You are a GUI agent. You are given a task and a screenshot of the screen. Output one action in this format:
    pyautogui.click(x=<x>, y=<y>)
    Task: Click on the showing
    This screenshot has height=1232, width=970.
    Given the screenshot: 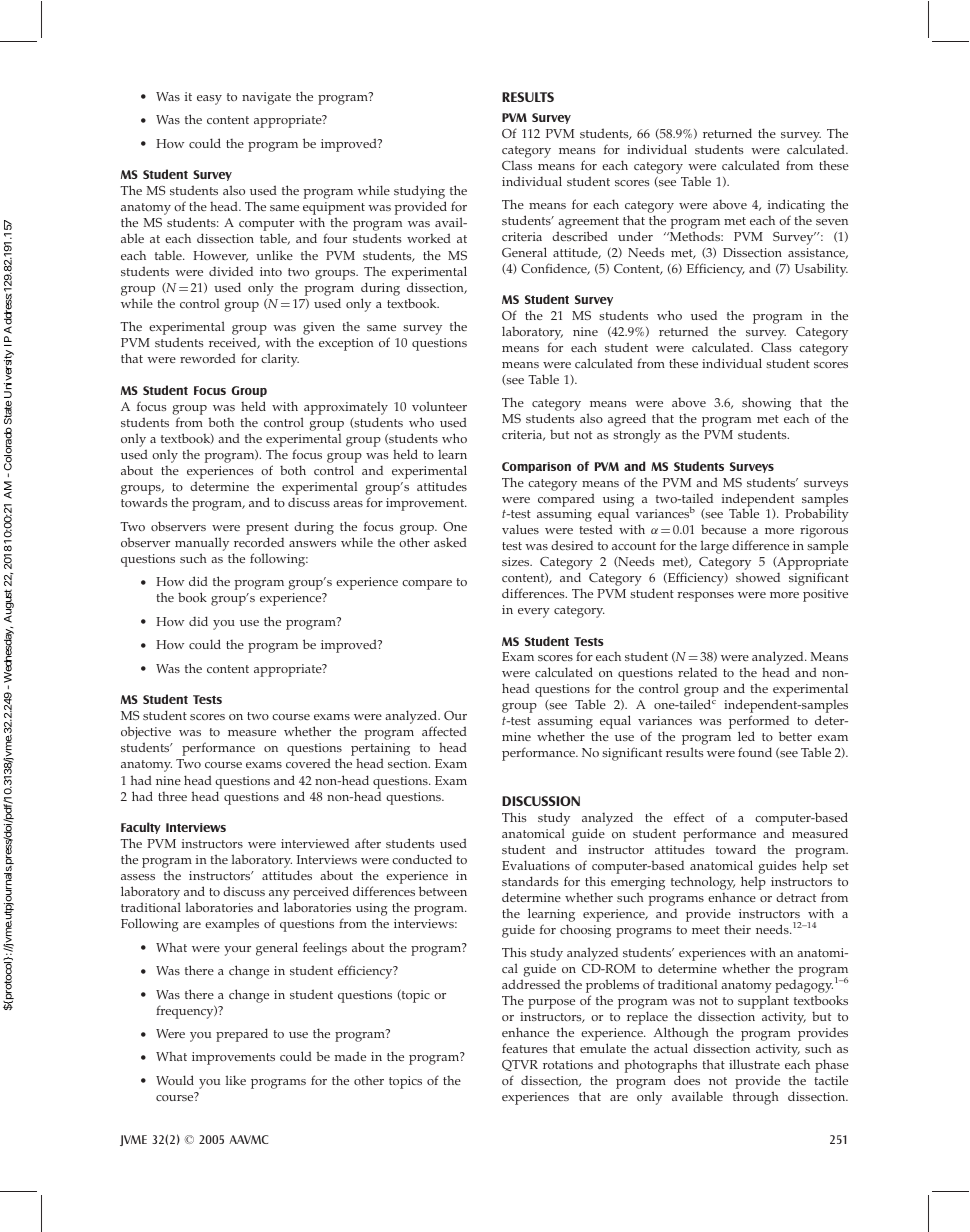 What is the action you would take?
    pyautogui.click(x=766, y=404)
